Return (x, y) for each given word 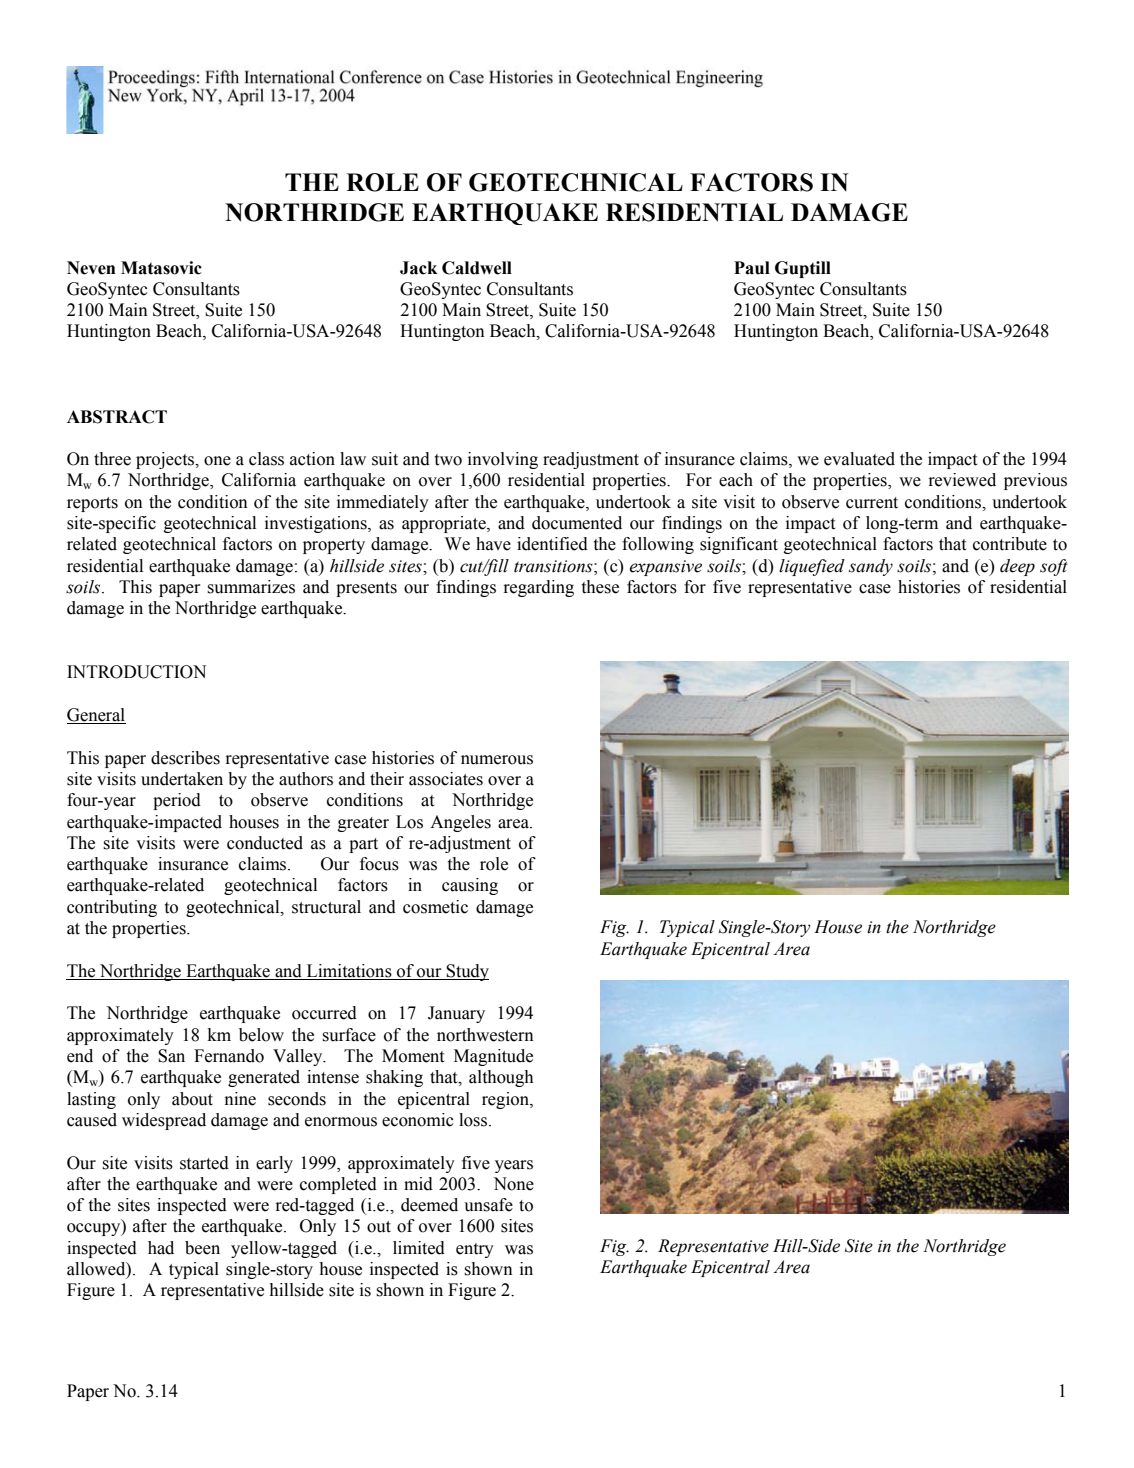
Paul (752, 268)
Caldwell (477, 268)
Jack (419, 268)
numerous (497, 760)
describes (185, 758)
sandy (871, 567)
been (202, 1248)
